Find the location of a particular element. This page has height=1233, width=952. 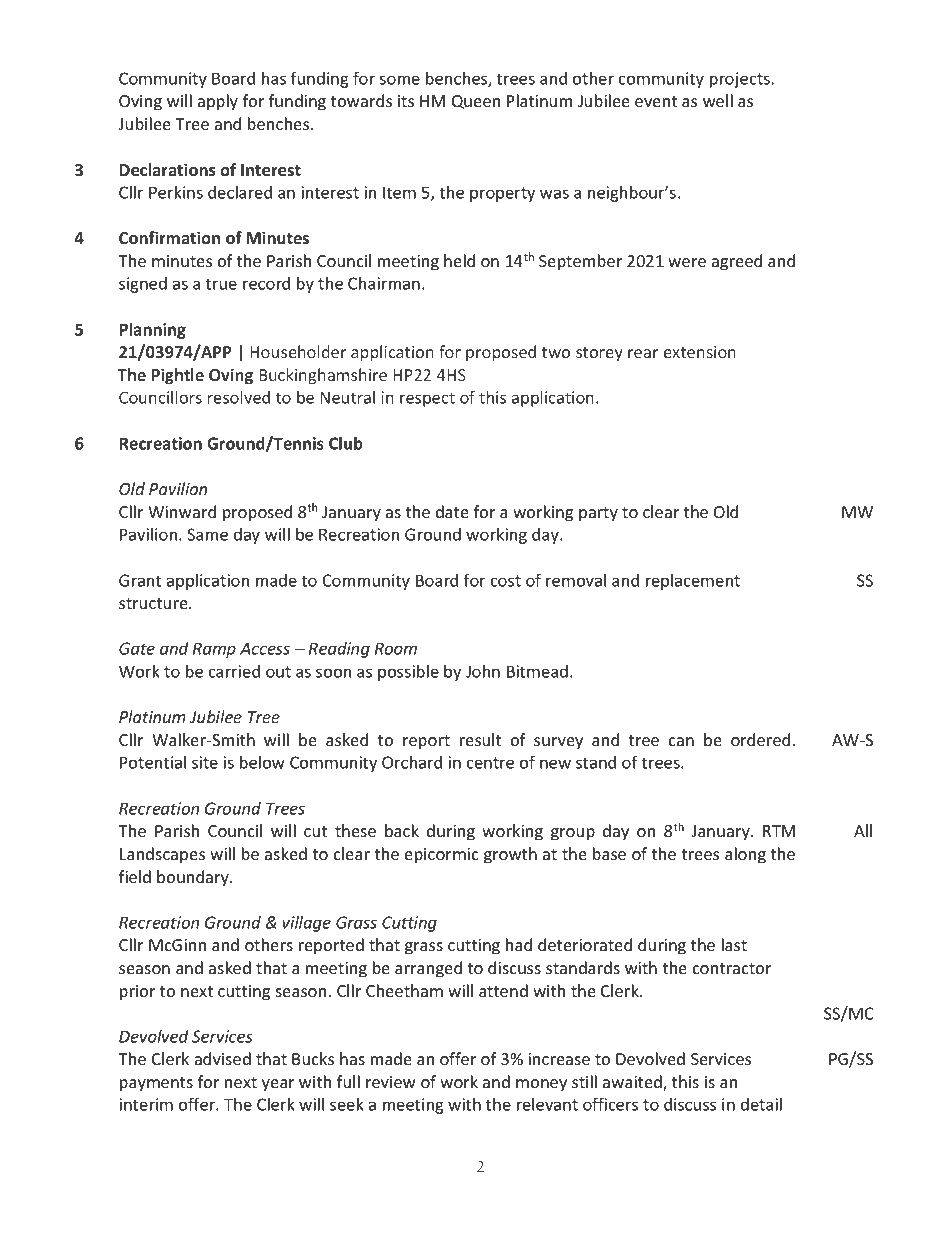

resolved is located at coordinates (239, 397).
